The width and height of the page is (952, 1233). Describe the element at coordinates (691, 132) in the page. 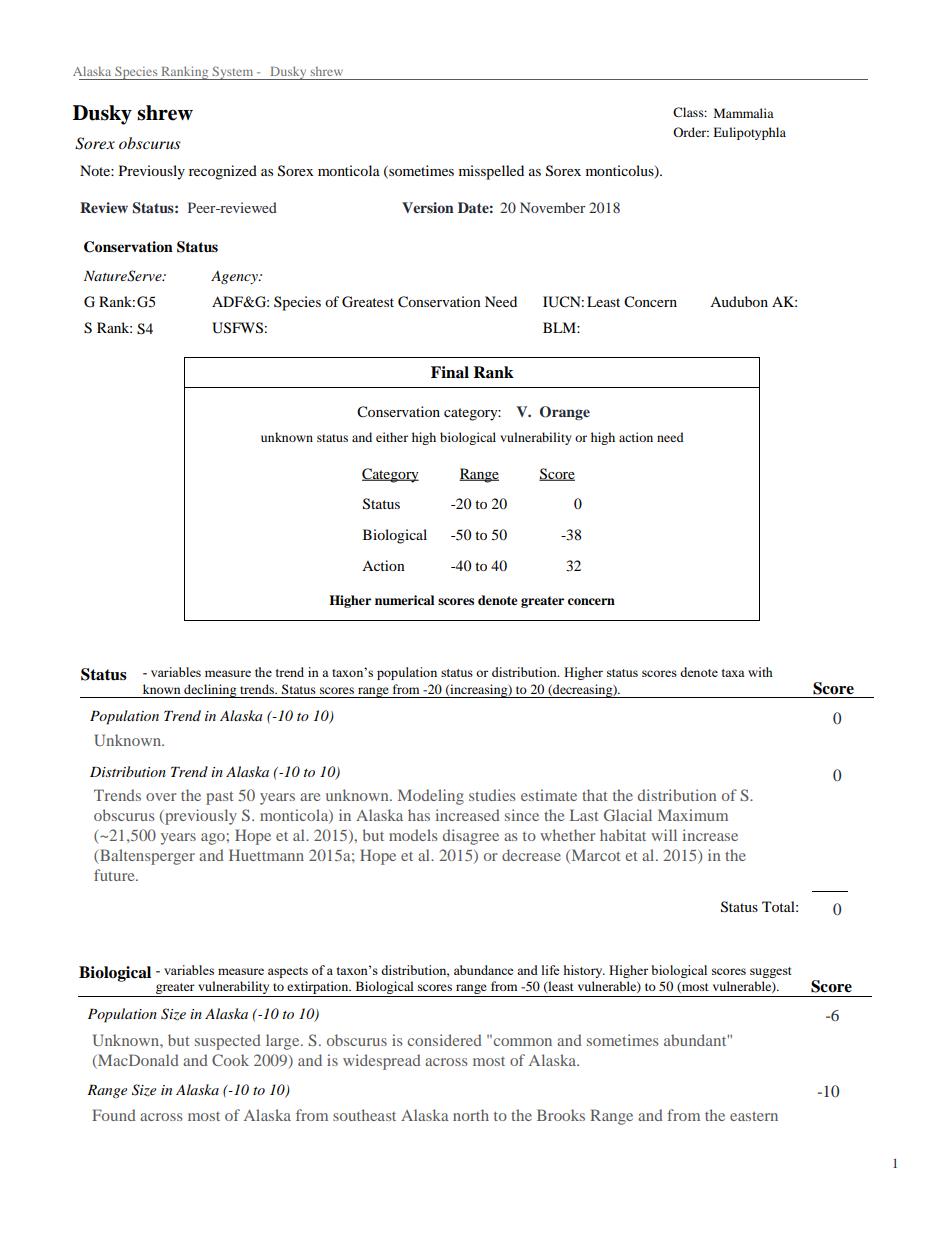

I see `Order` at that location.
